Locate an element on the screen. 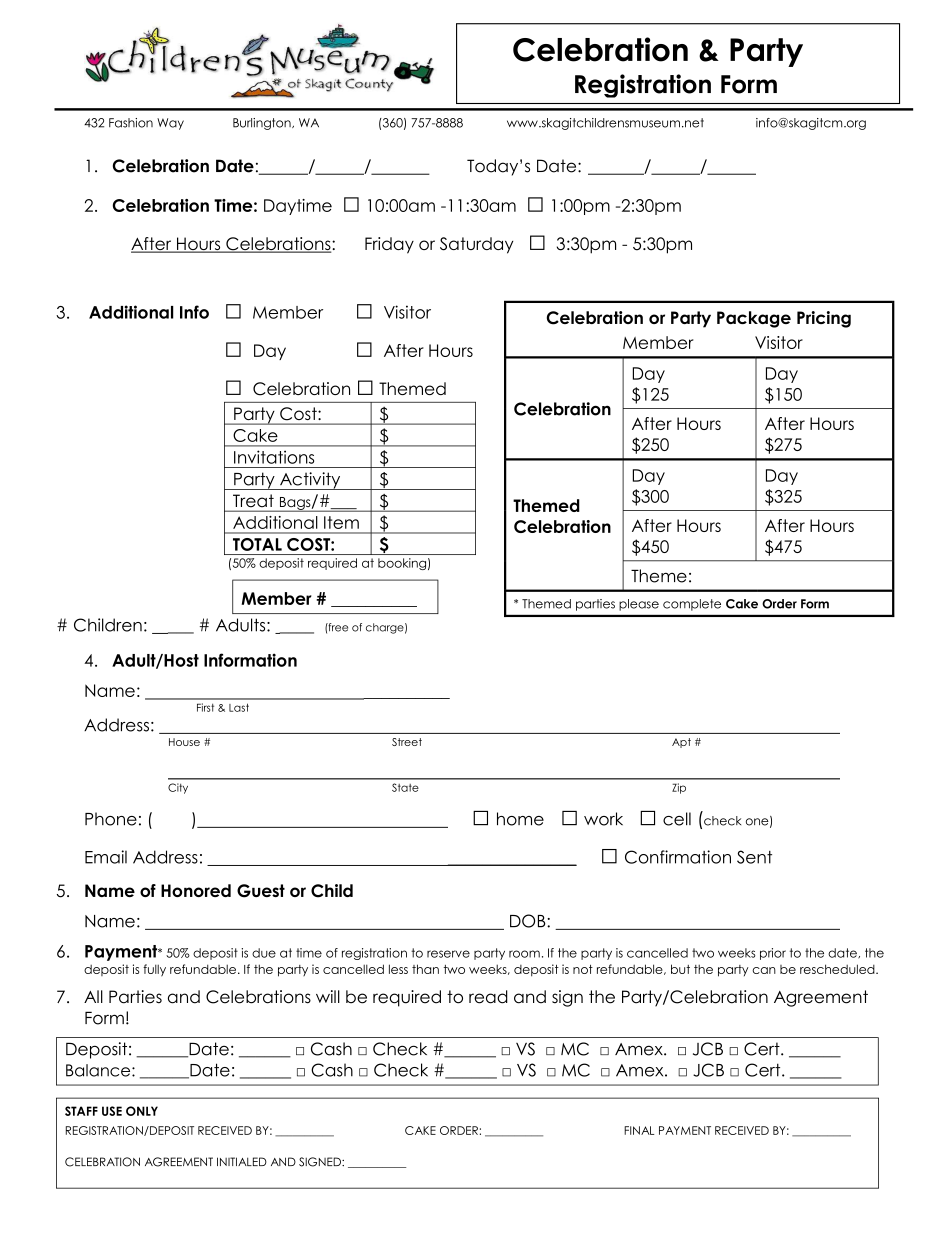 The width and height of the screenshot is (952, 1233). ONLY is located at coordinates (142, 1111).
